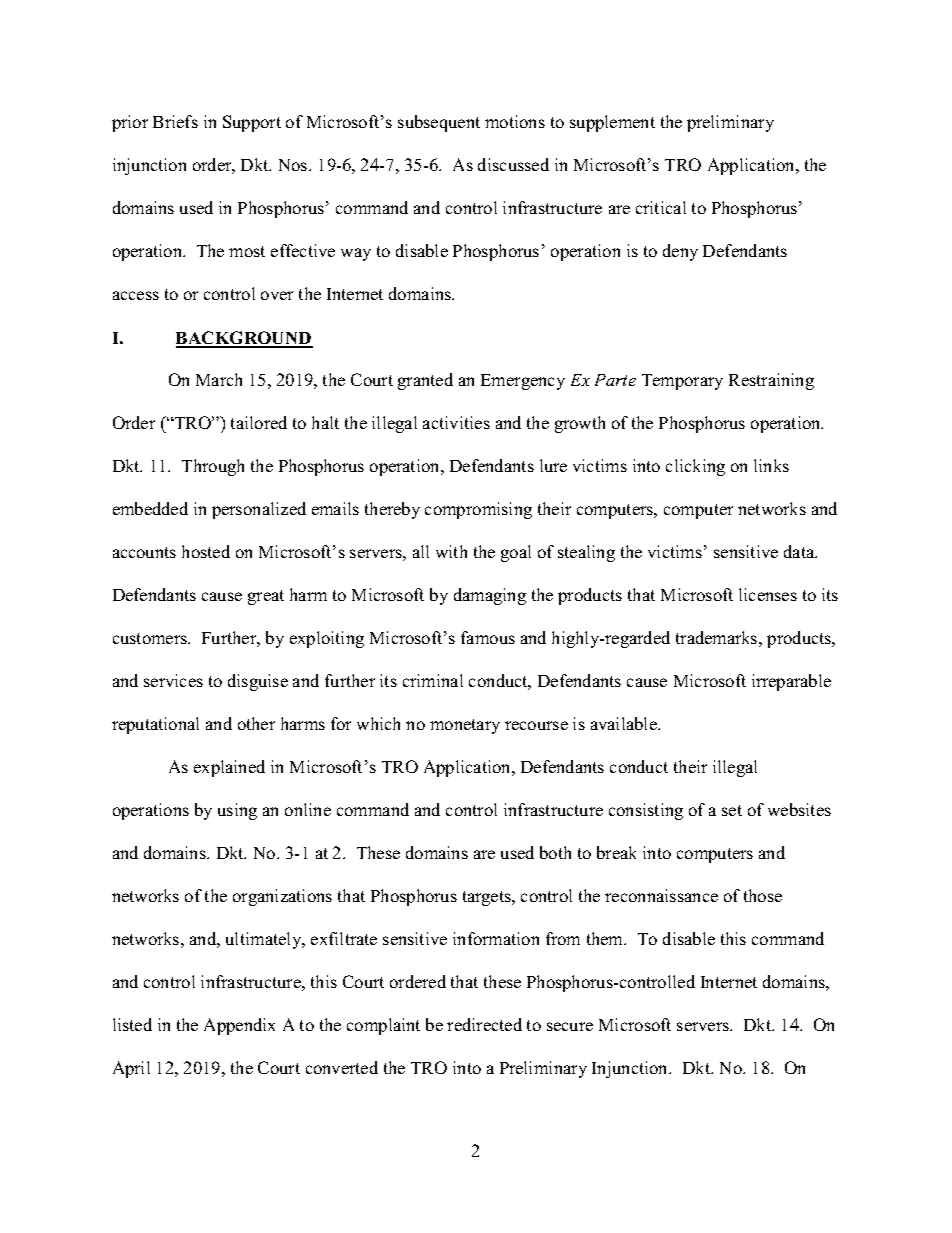 This screenshot has width=952, height=1233. Describe the element at coordinates (484, 1024) in the screenshot. I see `redirected` at that location.
